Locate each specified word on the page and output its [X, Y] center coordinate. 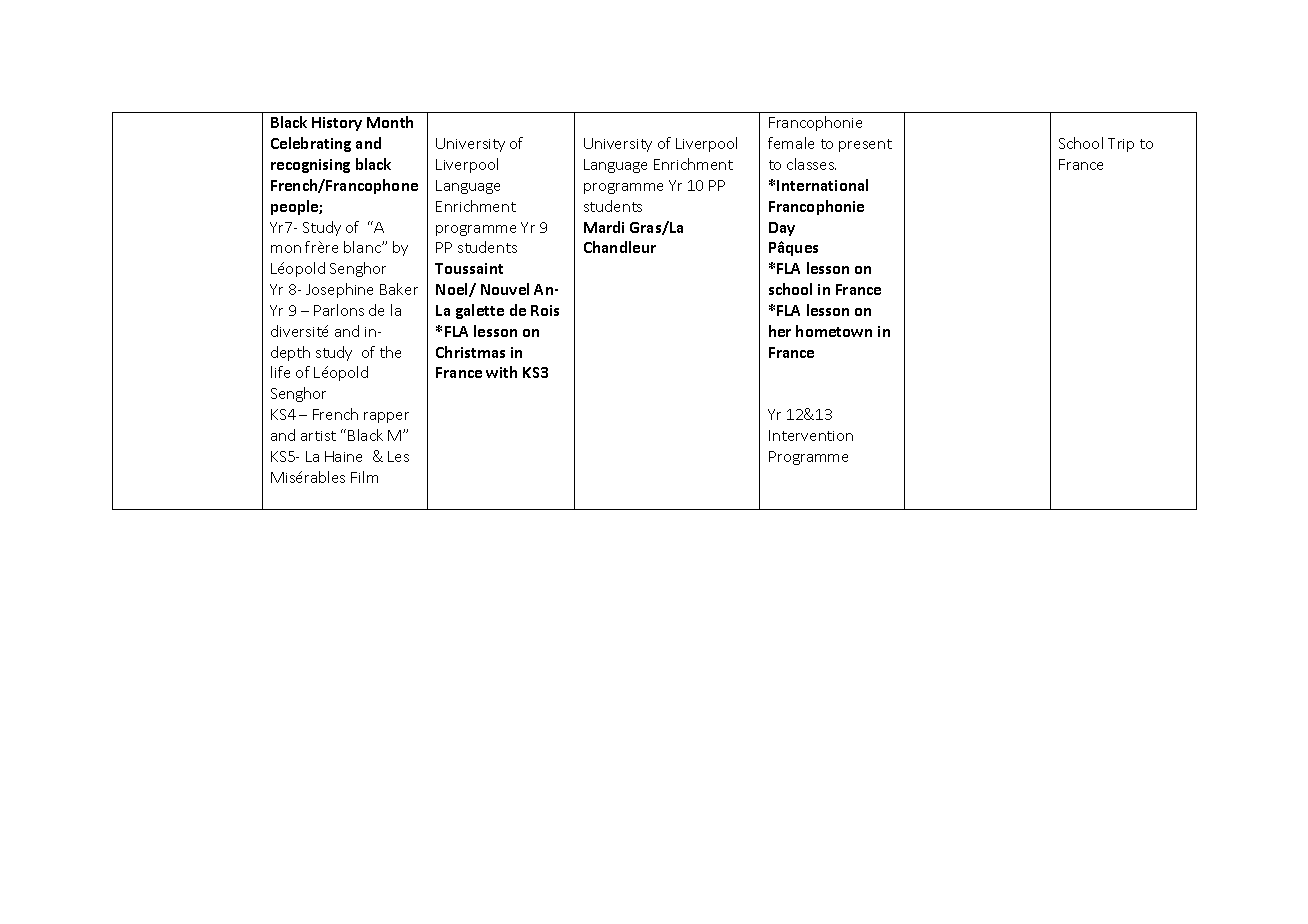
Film [364, 477]
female [791, 143]
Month [390, 122]
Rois [545, 310]
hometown [834, 331]
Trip [1121, 145]
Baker [399, 289]
